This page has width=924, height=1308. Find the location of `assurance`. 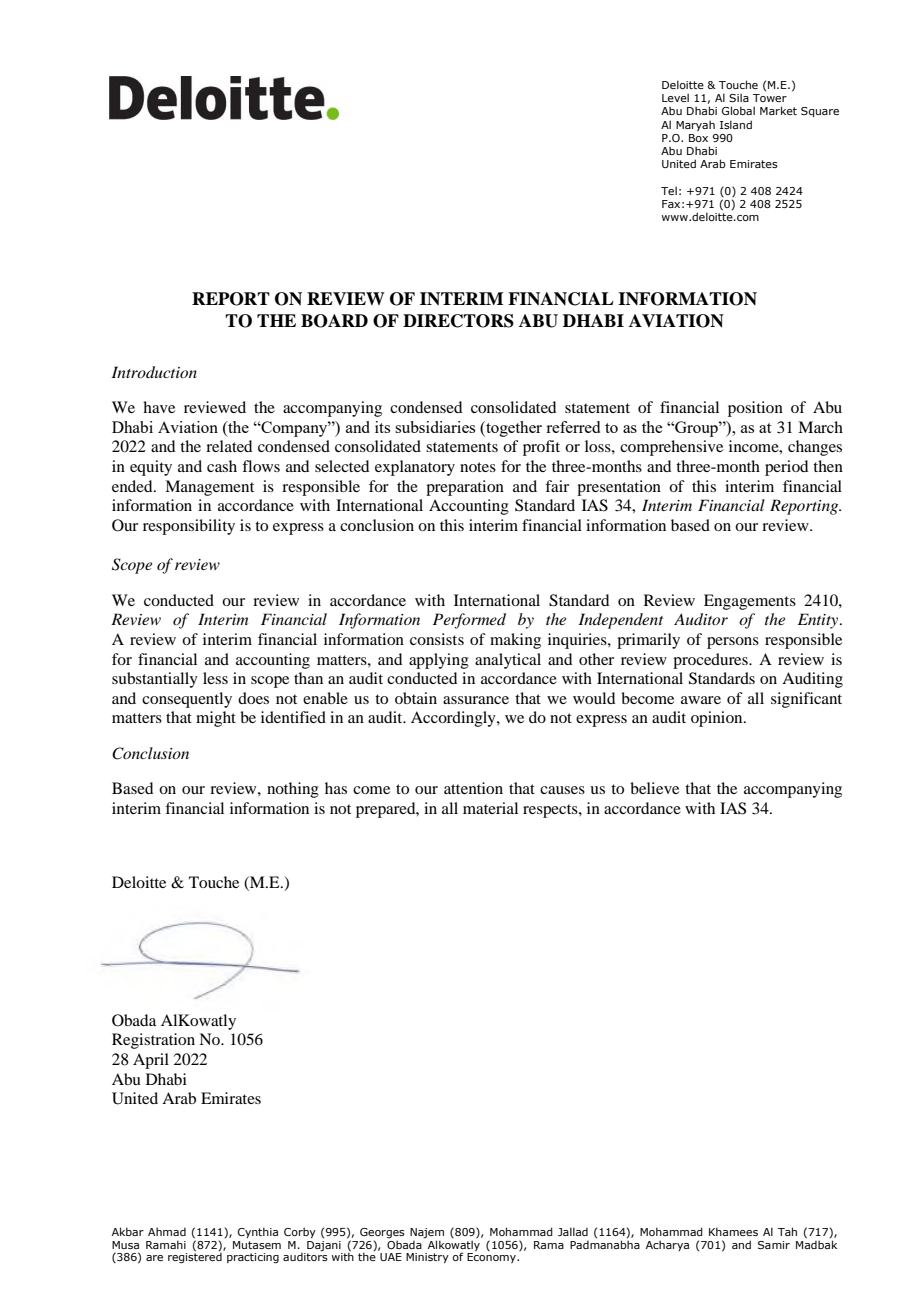

assurance is located at coordinates (476, 700).
